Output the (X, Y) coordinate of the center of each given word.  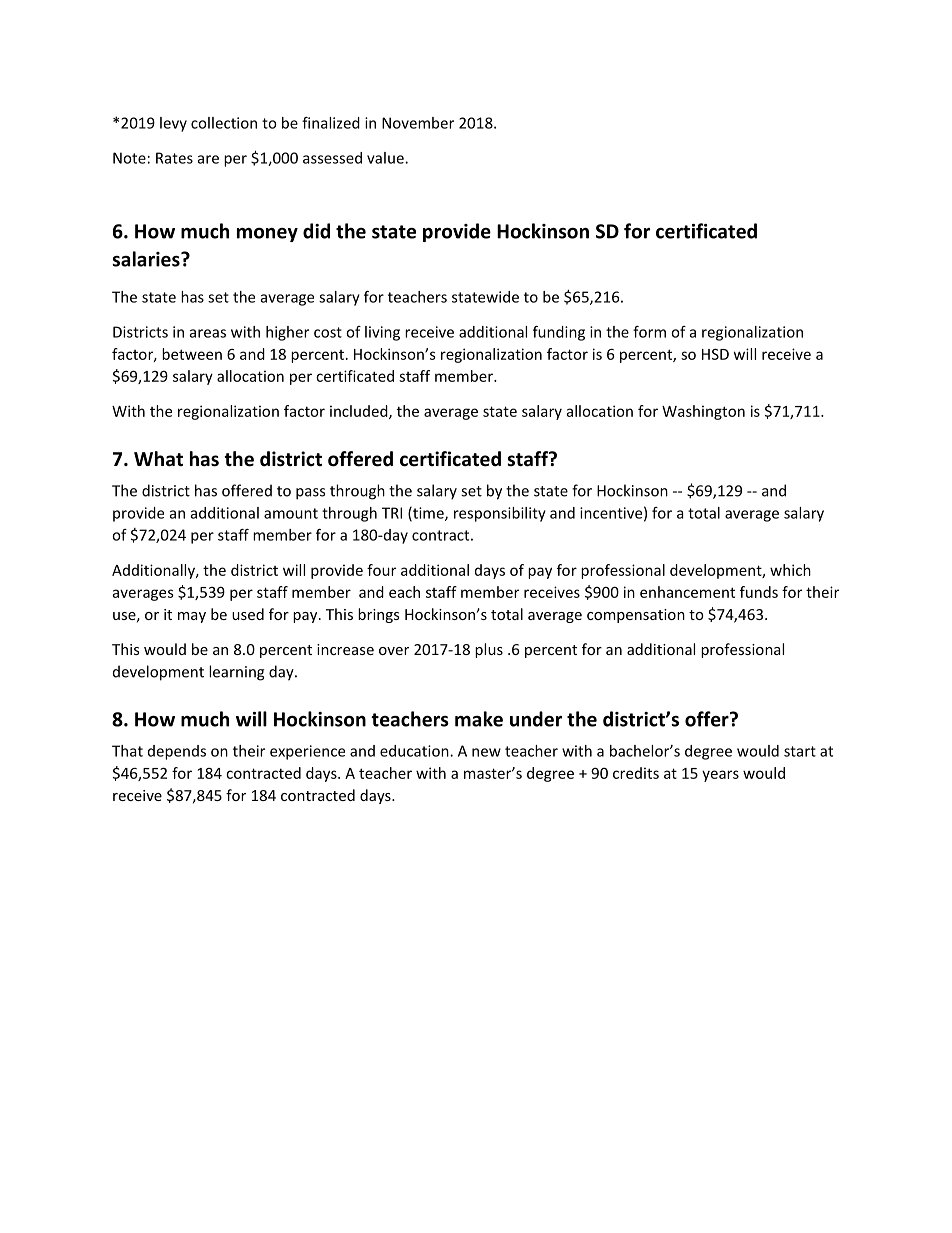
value (386, 158)
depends (177, 752)
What (158, 459)
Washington (703, 412)
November (418, 123)
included (360, 412)
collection (224, 123)
